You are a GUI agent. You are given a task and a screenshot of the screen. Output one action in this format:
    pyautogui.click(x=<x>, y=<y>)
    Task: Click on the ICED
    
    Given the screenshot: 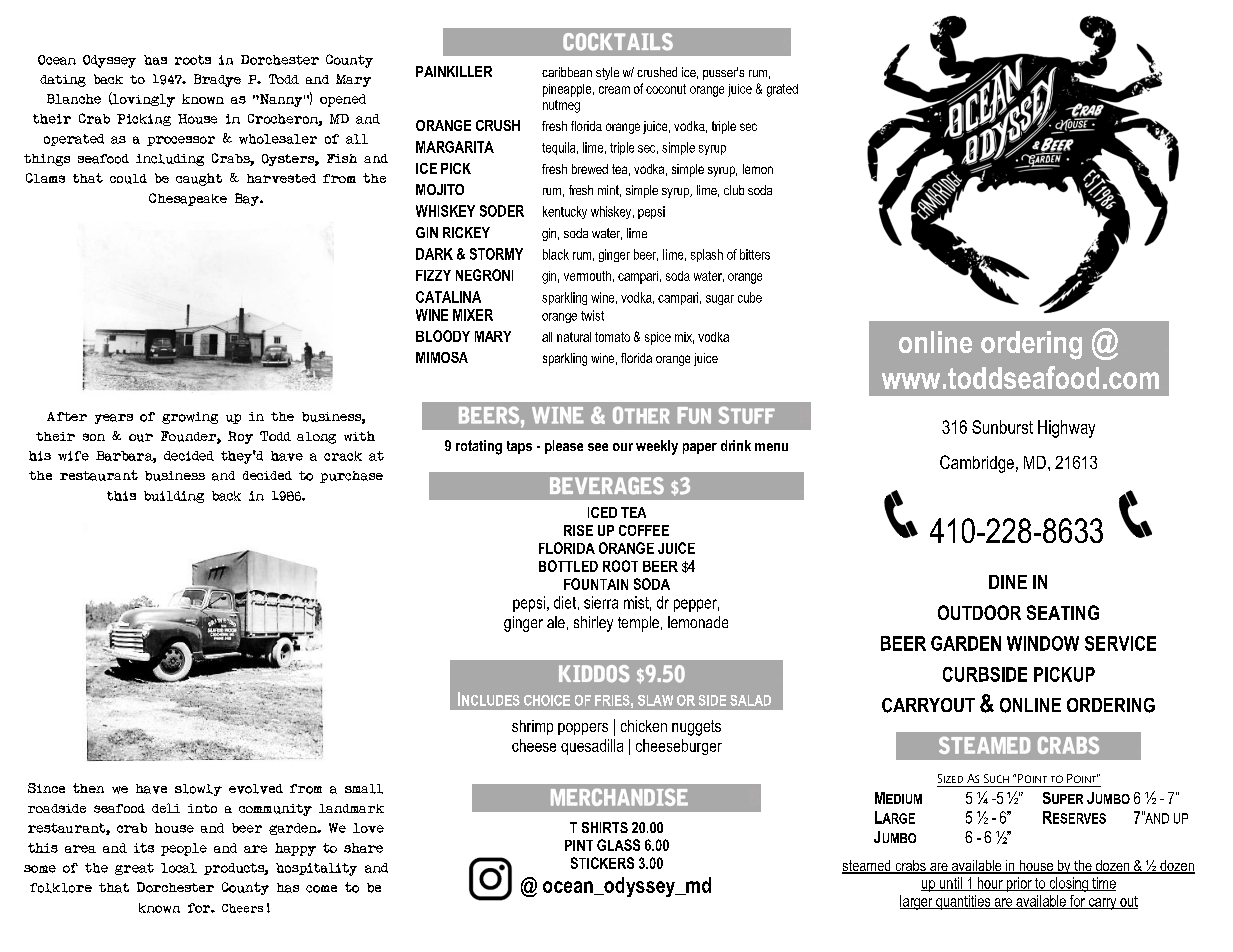 What is the action you would take?
    pyautogui.click(x=602, y=512)
